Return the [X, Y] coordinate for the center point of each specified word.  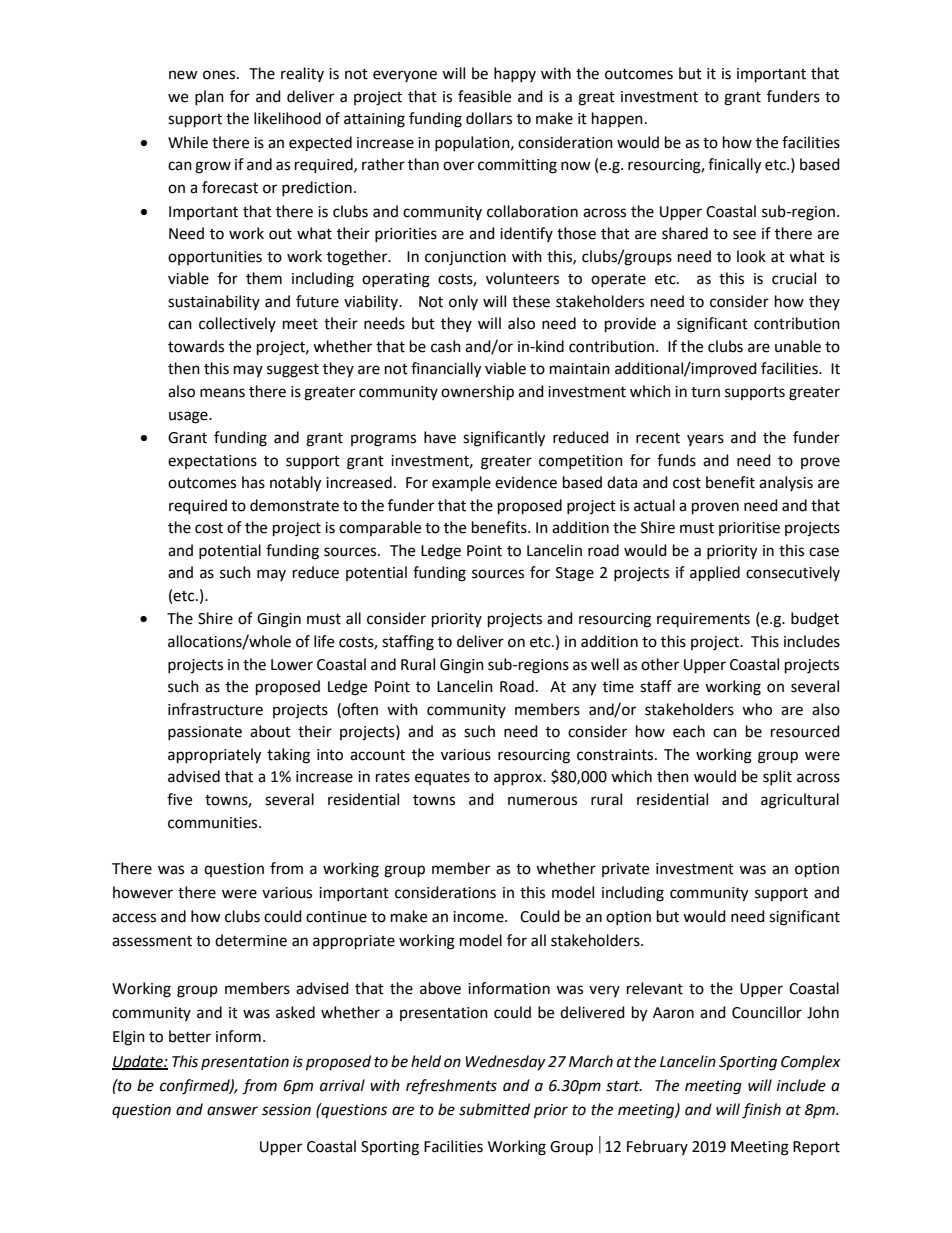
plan [209, 97]
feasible [484, 96]
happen [617, 119]
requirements [703, 620]
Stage [575, 574]
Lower [292, 665]
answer [232, 1111]
